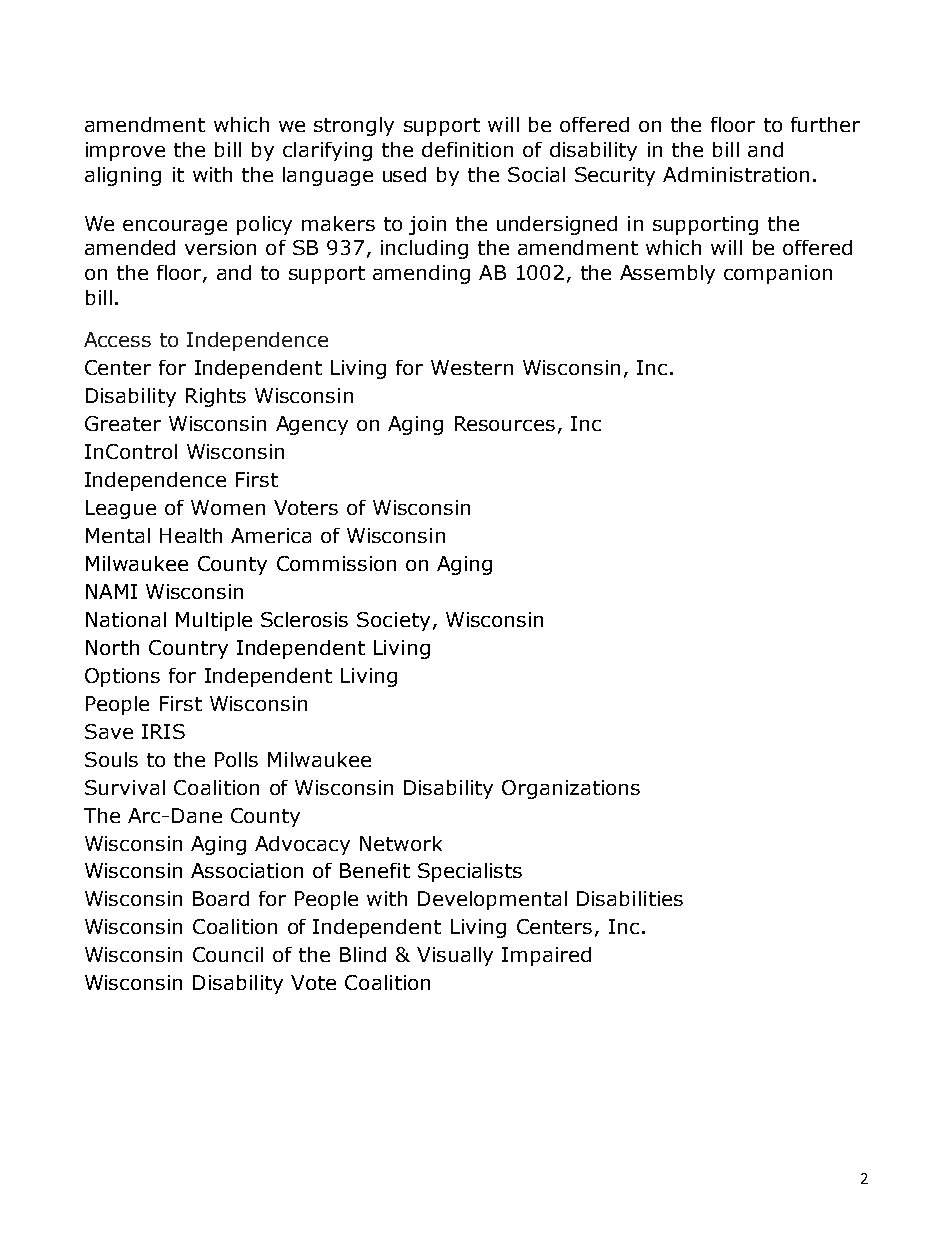 The height and width of the document is (1233, 952). I want to click on Resources, so click(505, 423).
